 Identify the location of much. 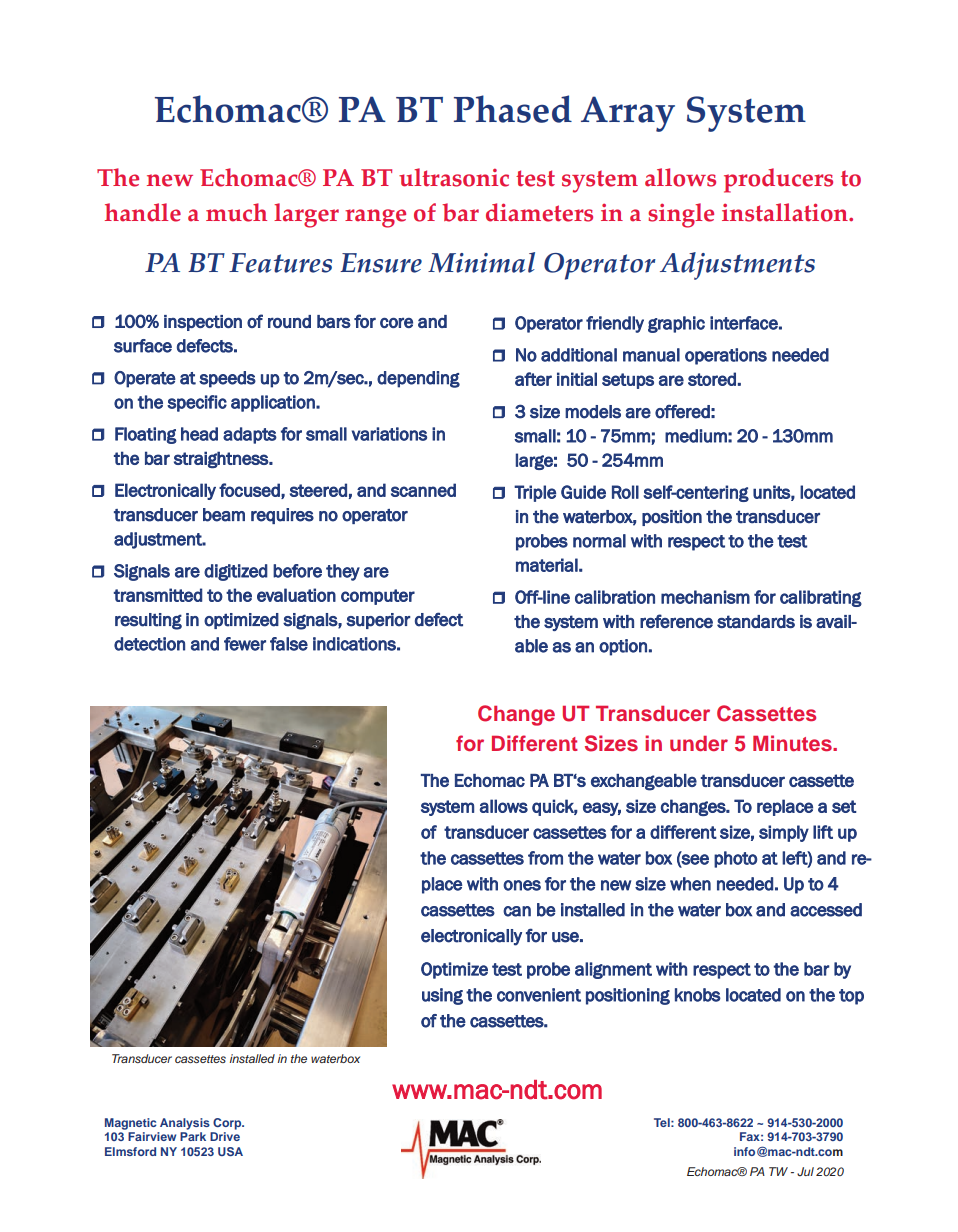
(236, 212).
